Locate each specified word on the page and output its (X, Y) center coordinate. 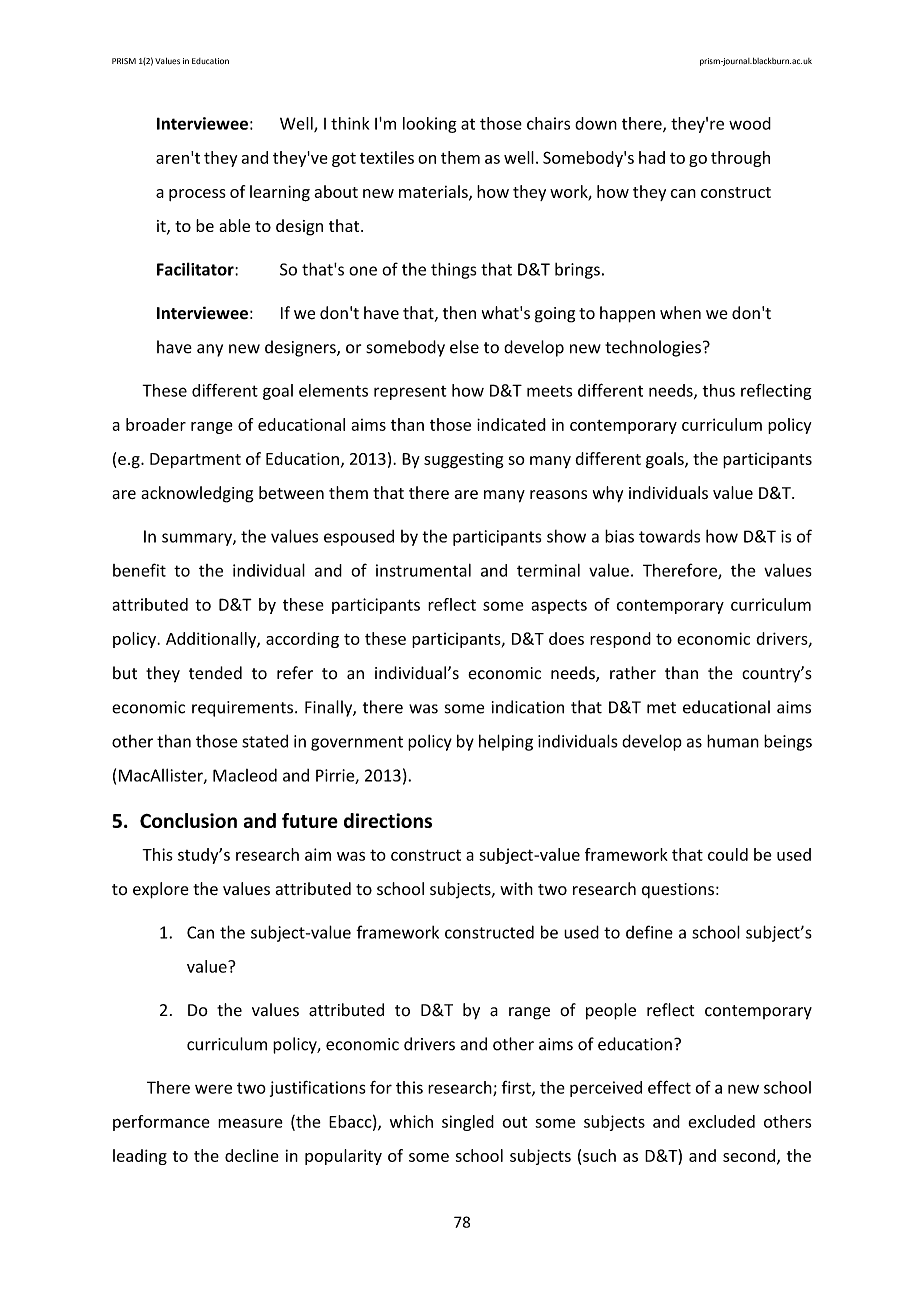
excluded (721, 1121)
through (740, 159)
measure (250, 1123)
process (197, 195)
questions (678, 891)
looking (430, 125)
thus (718, 390)
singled (468, 1123)
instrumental (423, 570)
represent (410, 393)
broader (156, 424)
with (516, 888)
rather (633, 673)
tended (215, 673)
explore (161, 890)
